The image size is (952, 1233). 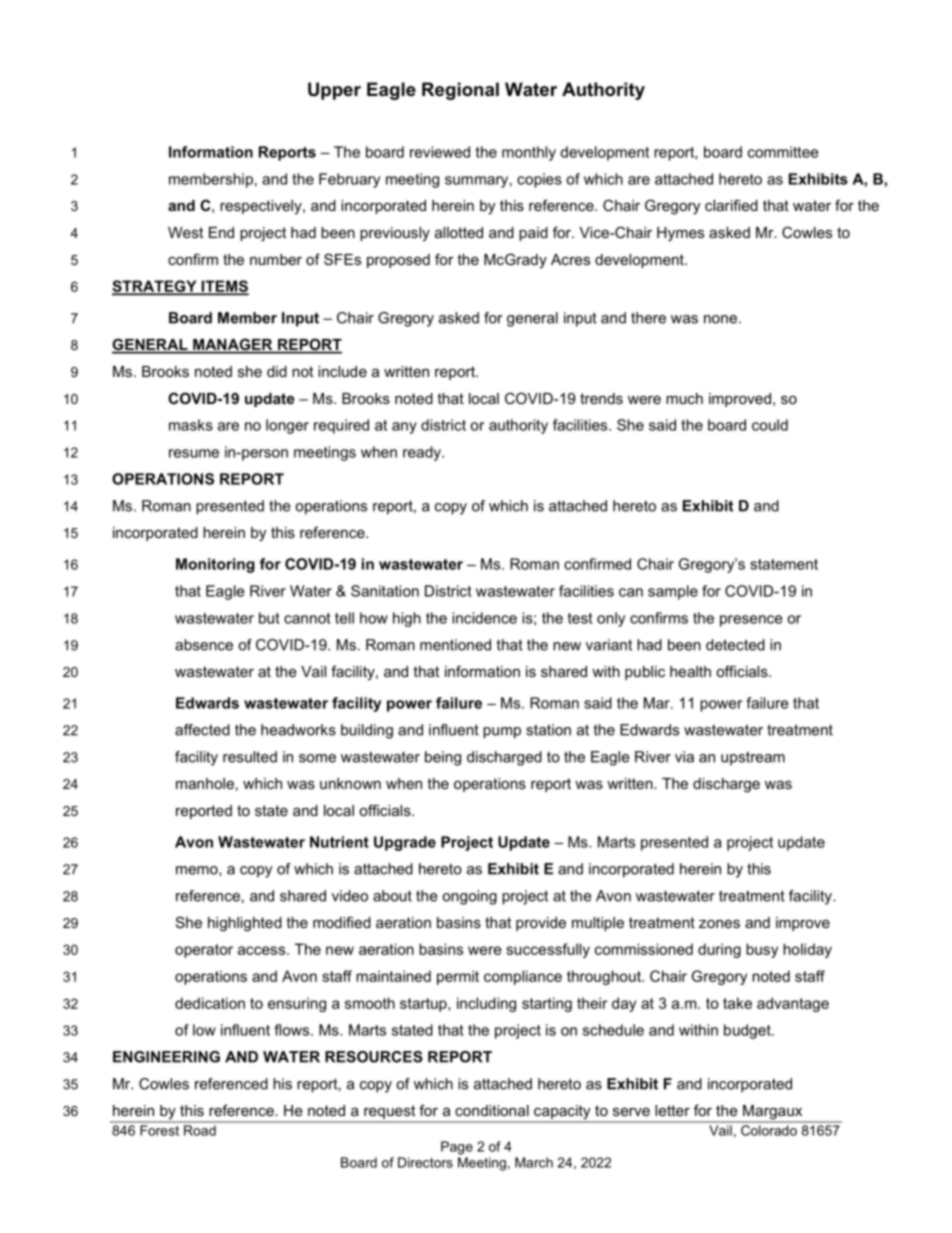 I want to click on absence, so click(x=204, y=645).
